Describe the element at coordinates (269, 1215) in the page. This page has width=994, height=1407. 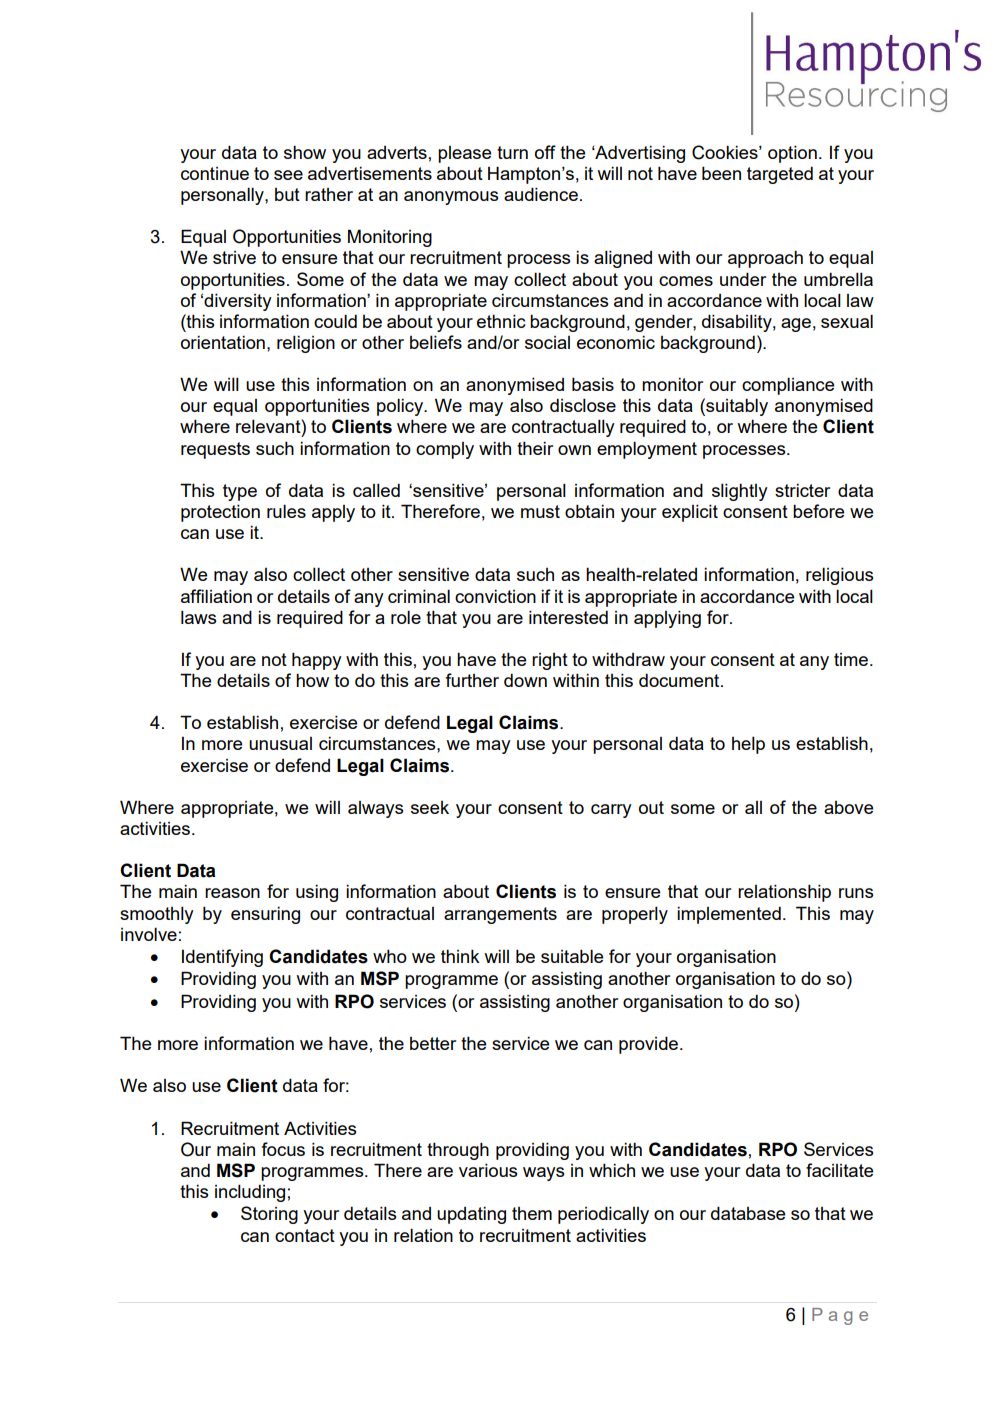
I see `Storing` at that location.
